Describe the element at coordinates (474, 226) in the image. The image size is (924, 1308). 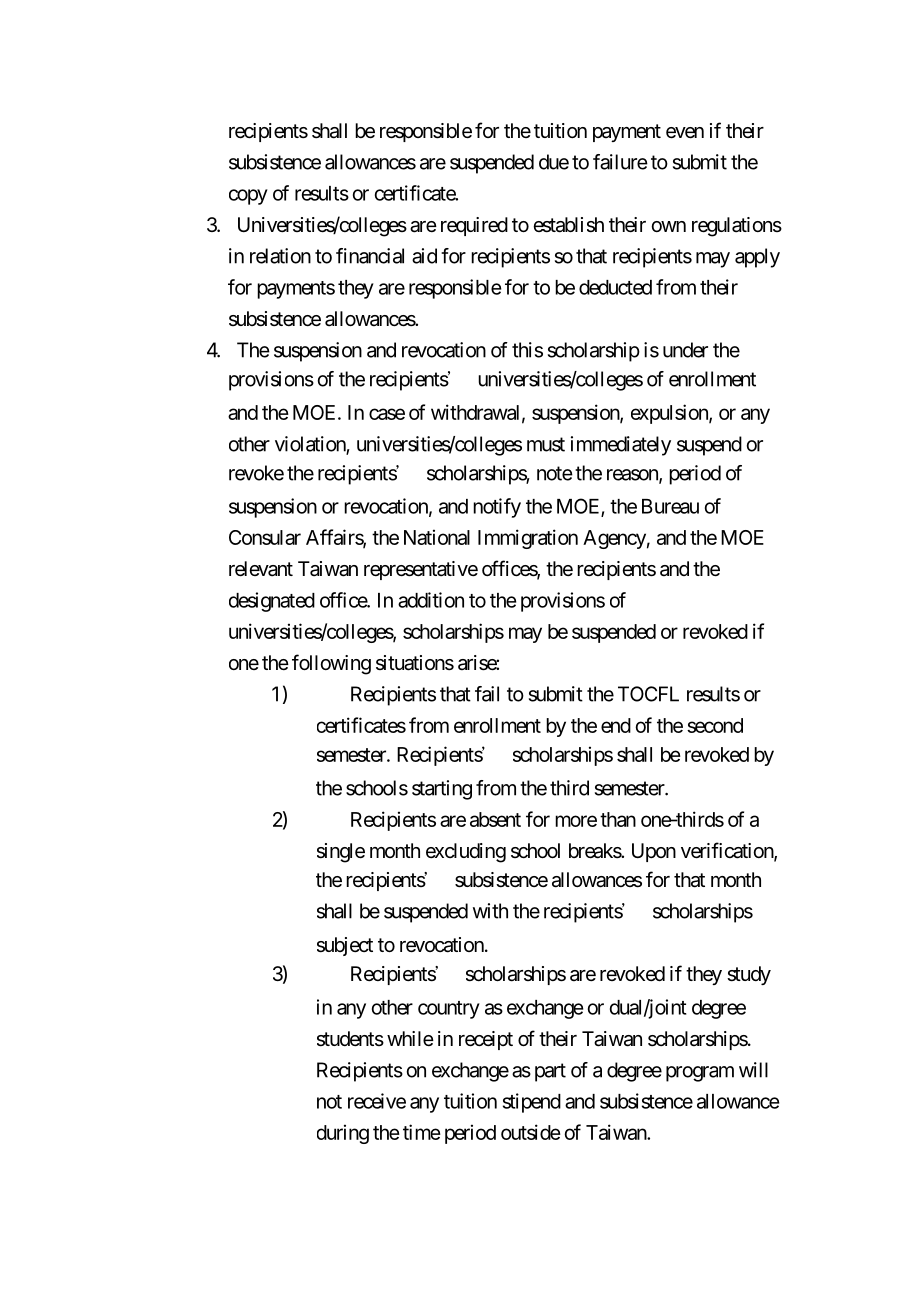
I see `required` at that location.
